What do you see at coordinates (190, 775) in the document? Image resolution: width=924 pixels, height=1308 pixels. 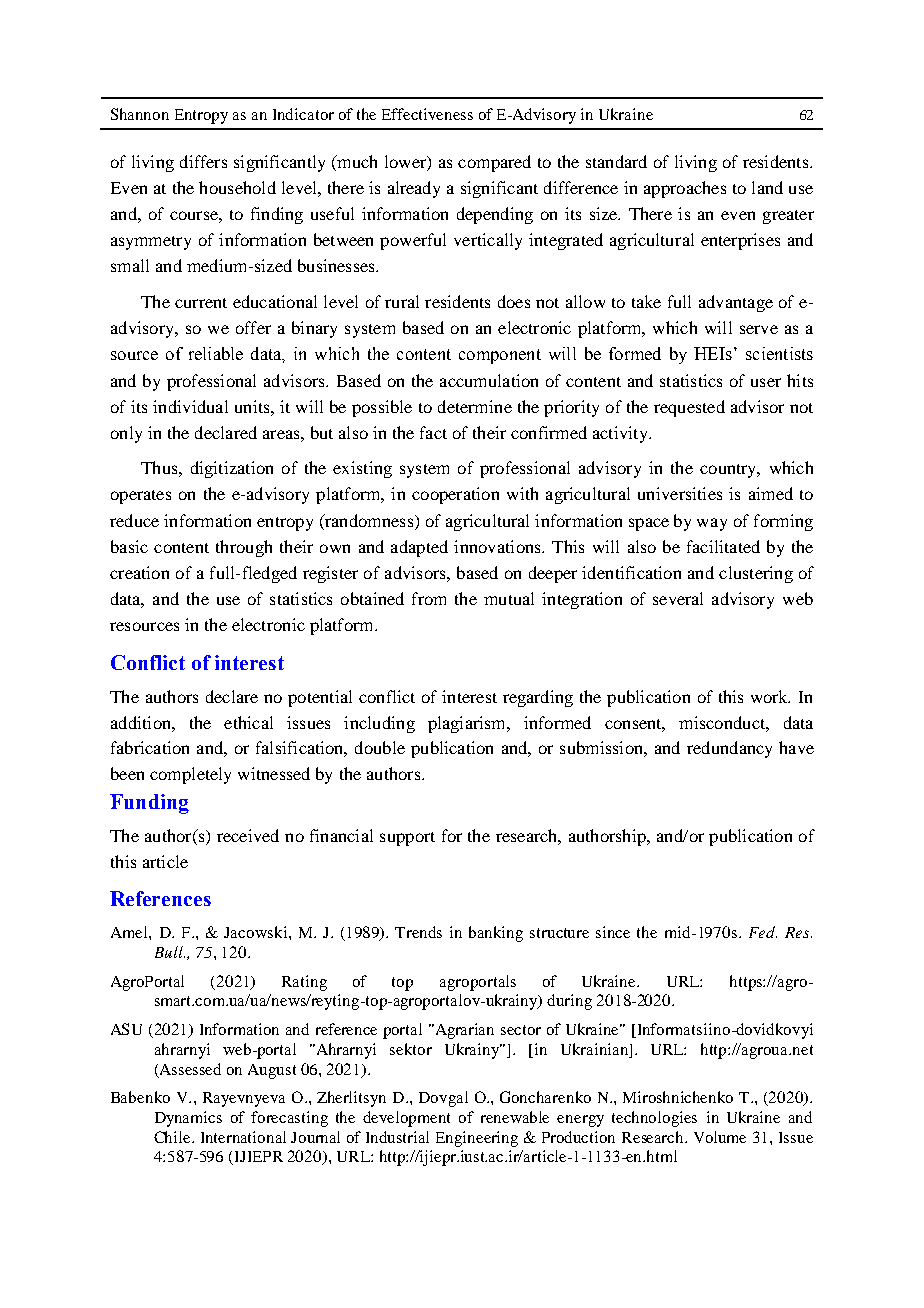 I see `completely` at bounding box center [190, 775].
